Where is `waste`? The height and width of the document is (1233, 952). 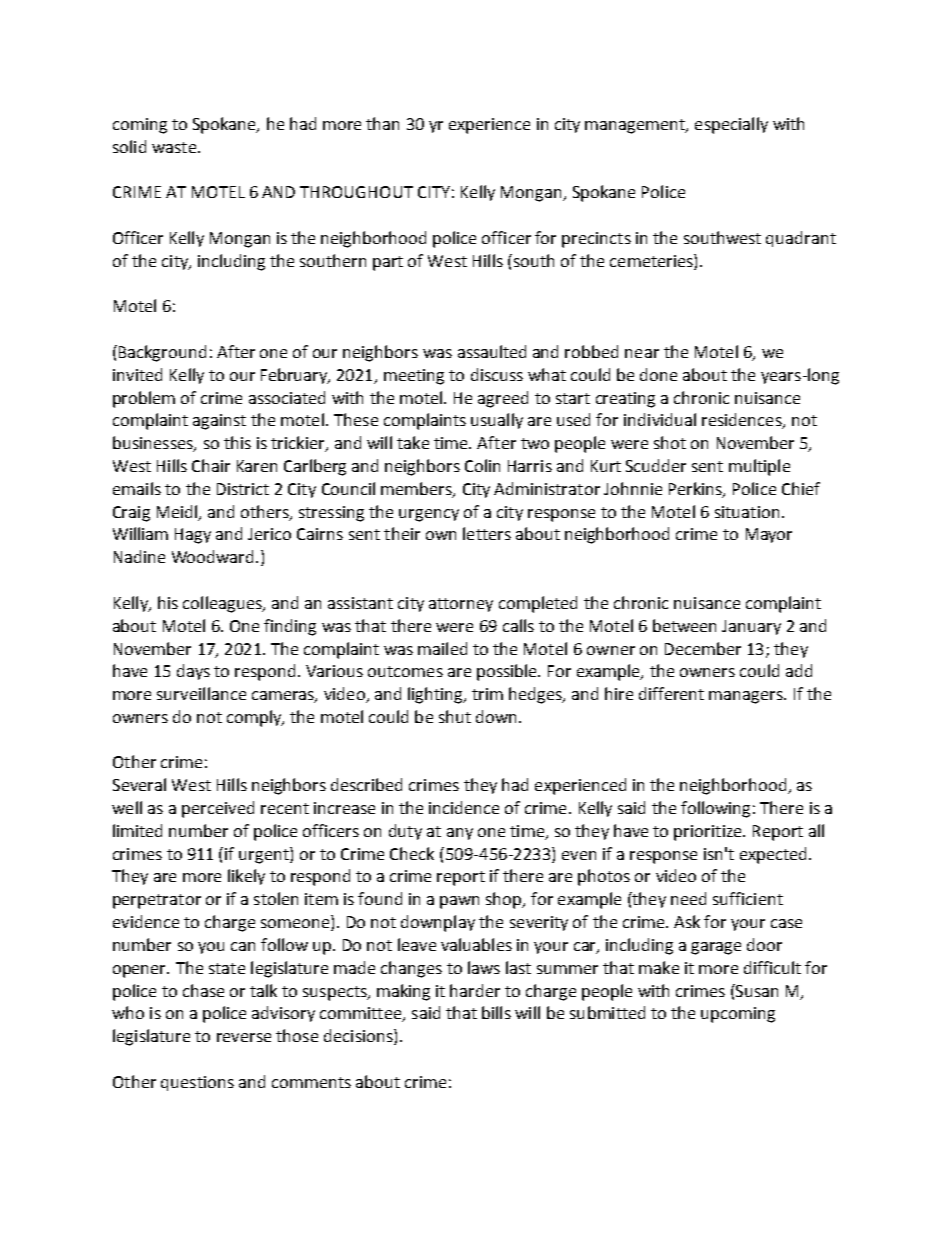
waste is located at coordinates (175, 147).
